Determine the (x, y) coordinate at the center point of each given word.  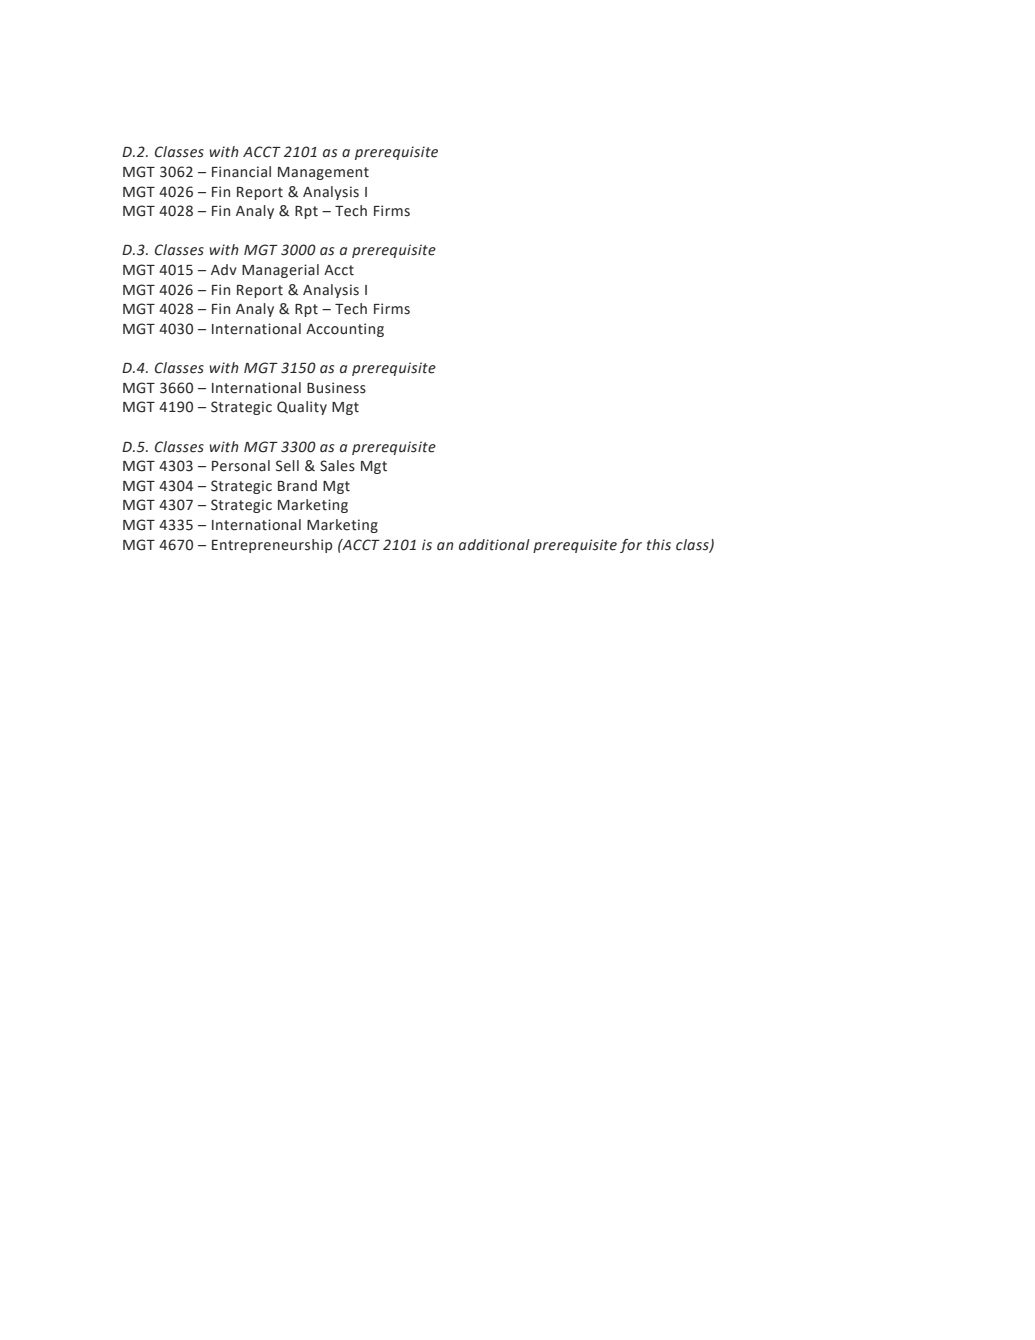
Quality (302, 408)
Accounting (345, 330)
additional (494, 545)
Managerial (280, 271)
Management (323, 173)
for (631, 546)
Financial (241, 172)
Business (336, 388)
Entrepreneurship (272, 546)
